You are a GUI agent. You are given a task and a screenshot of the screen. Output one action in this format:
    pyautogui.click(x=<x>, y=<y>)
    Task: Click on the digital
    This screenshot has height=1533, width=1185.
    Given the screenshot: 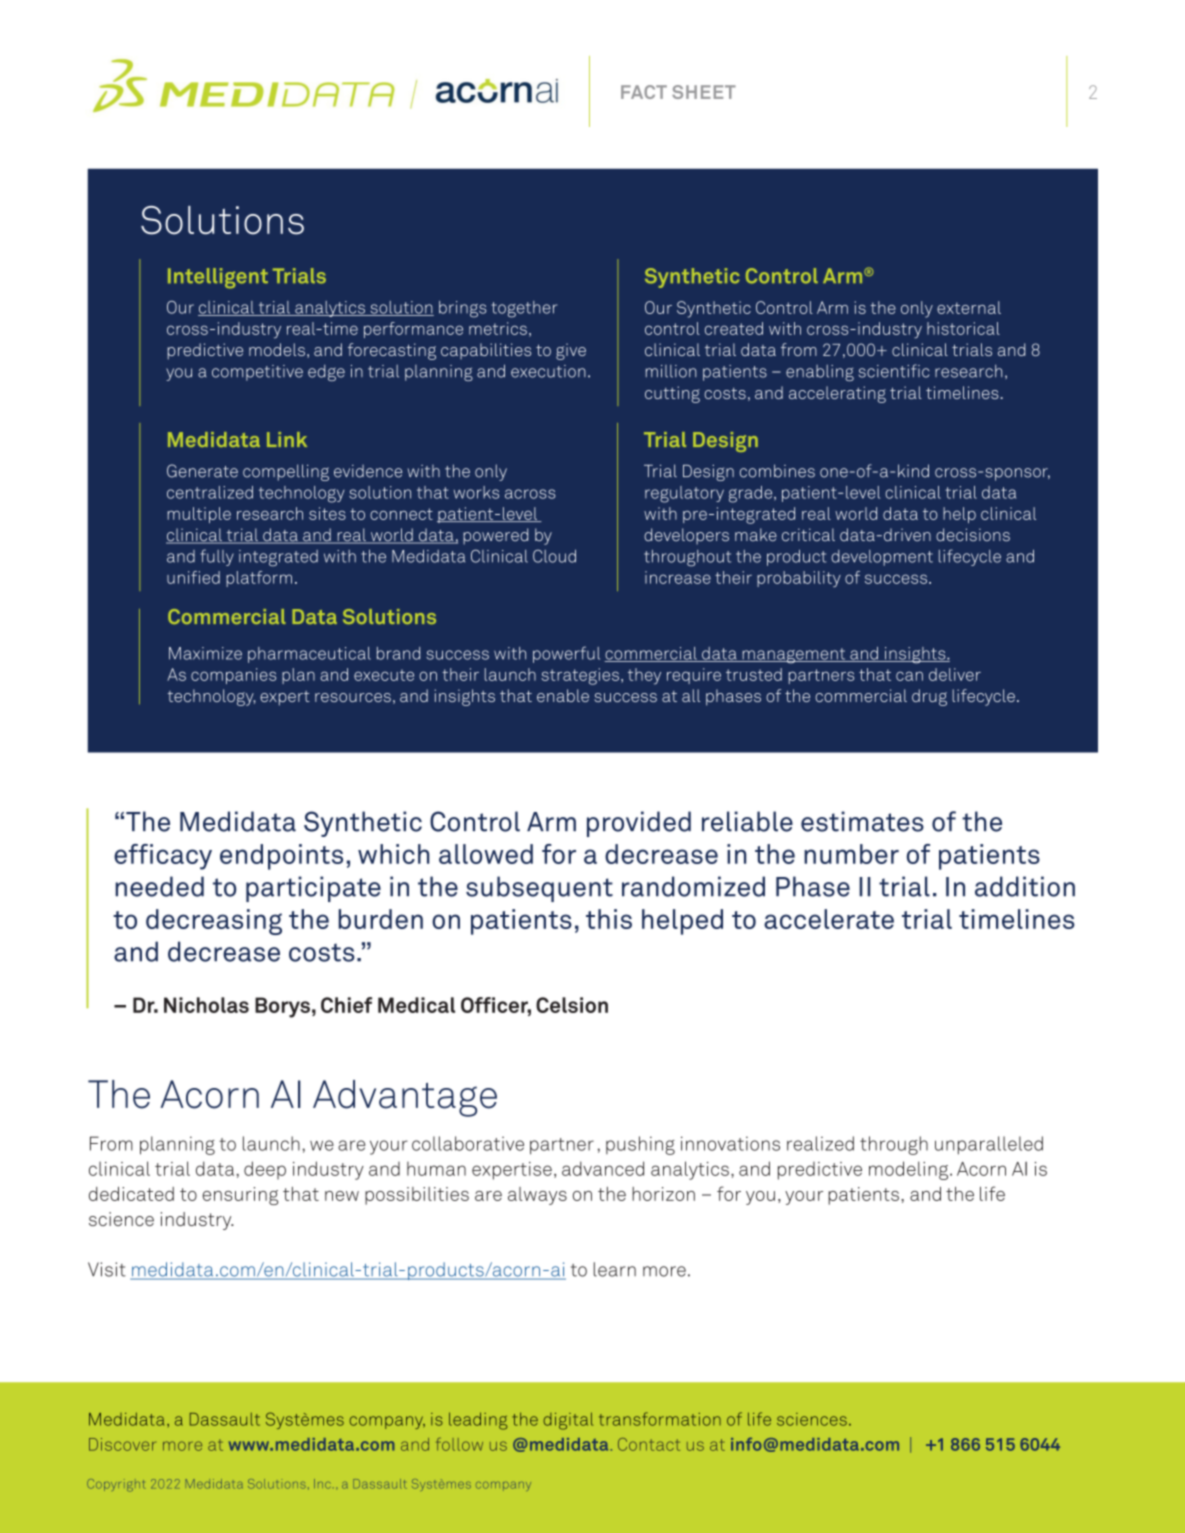 What is the action you would take?
    pyautogui.click(x=568, y=1421)
